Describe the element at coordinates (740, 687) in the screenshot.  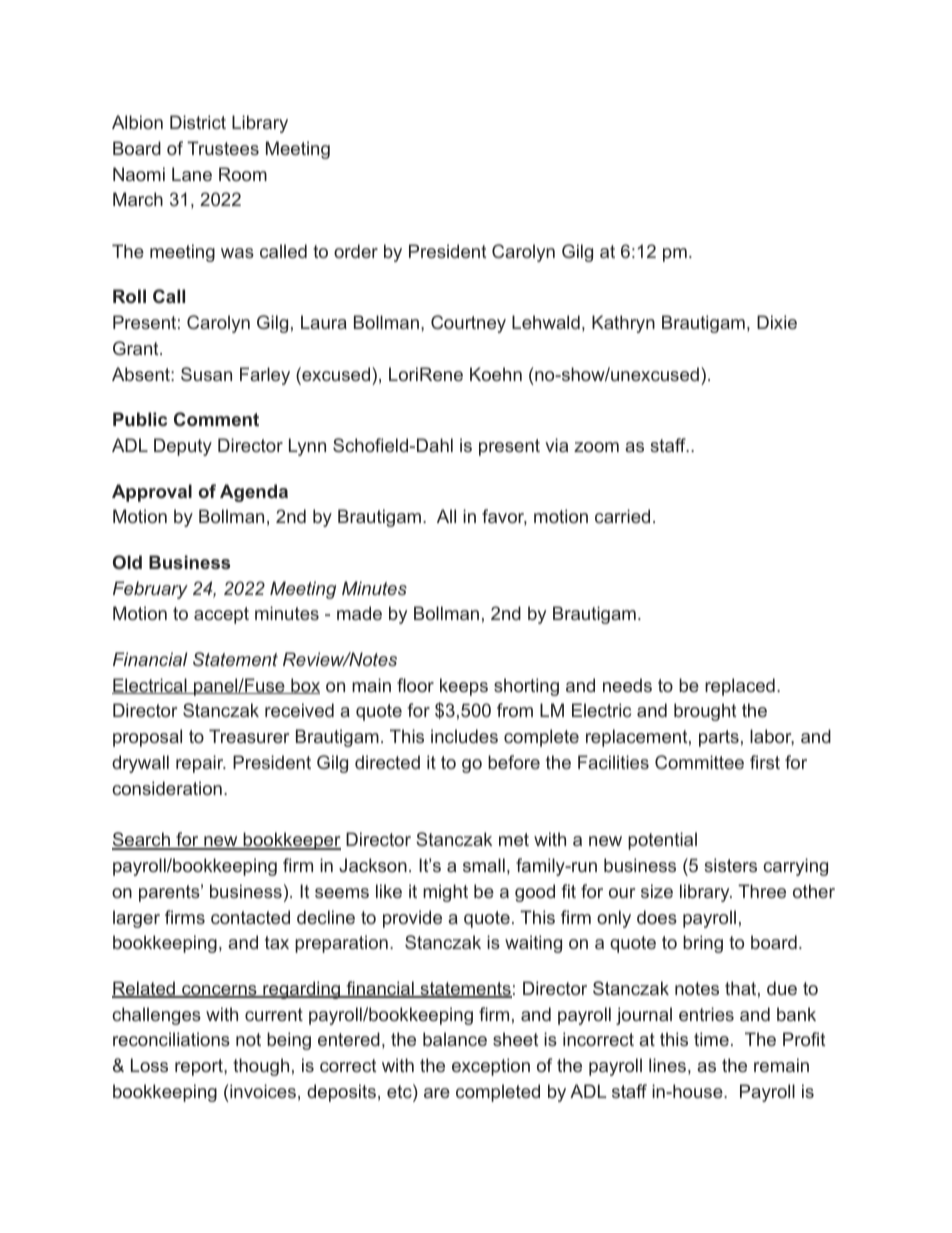
I see `replaced` at that location.
